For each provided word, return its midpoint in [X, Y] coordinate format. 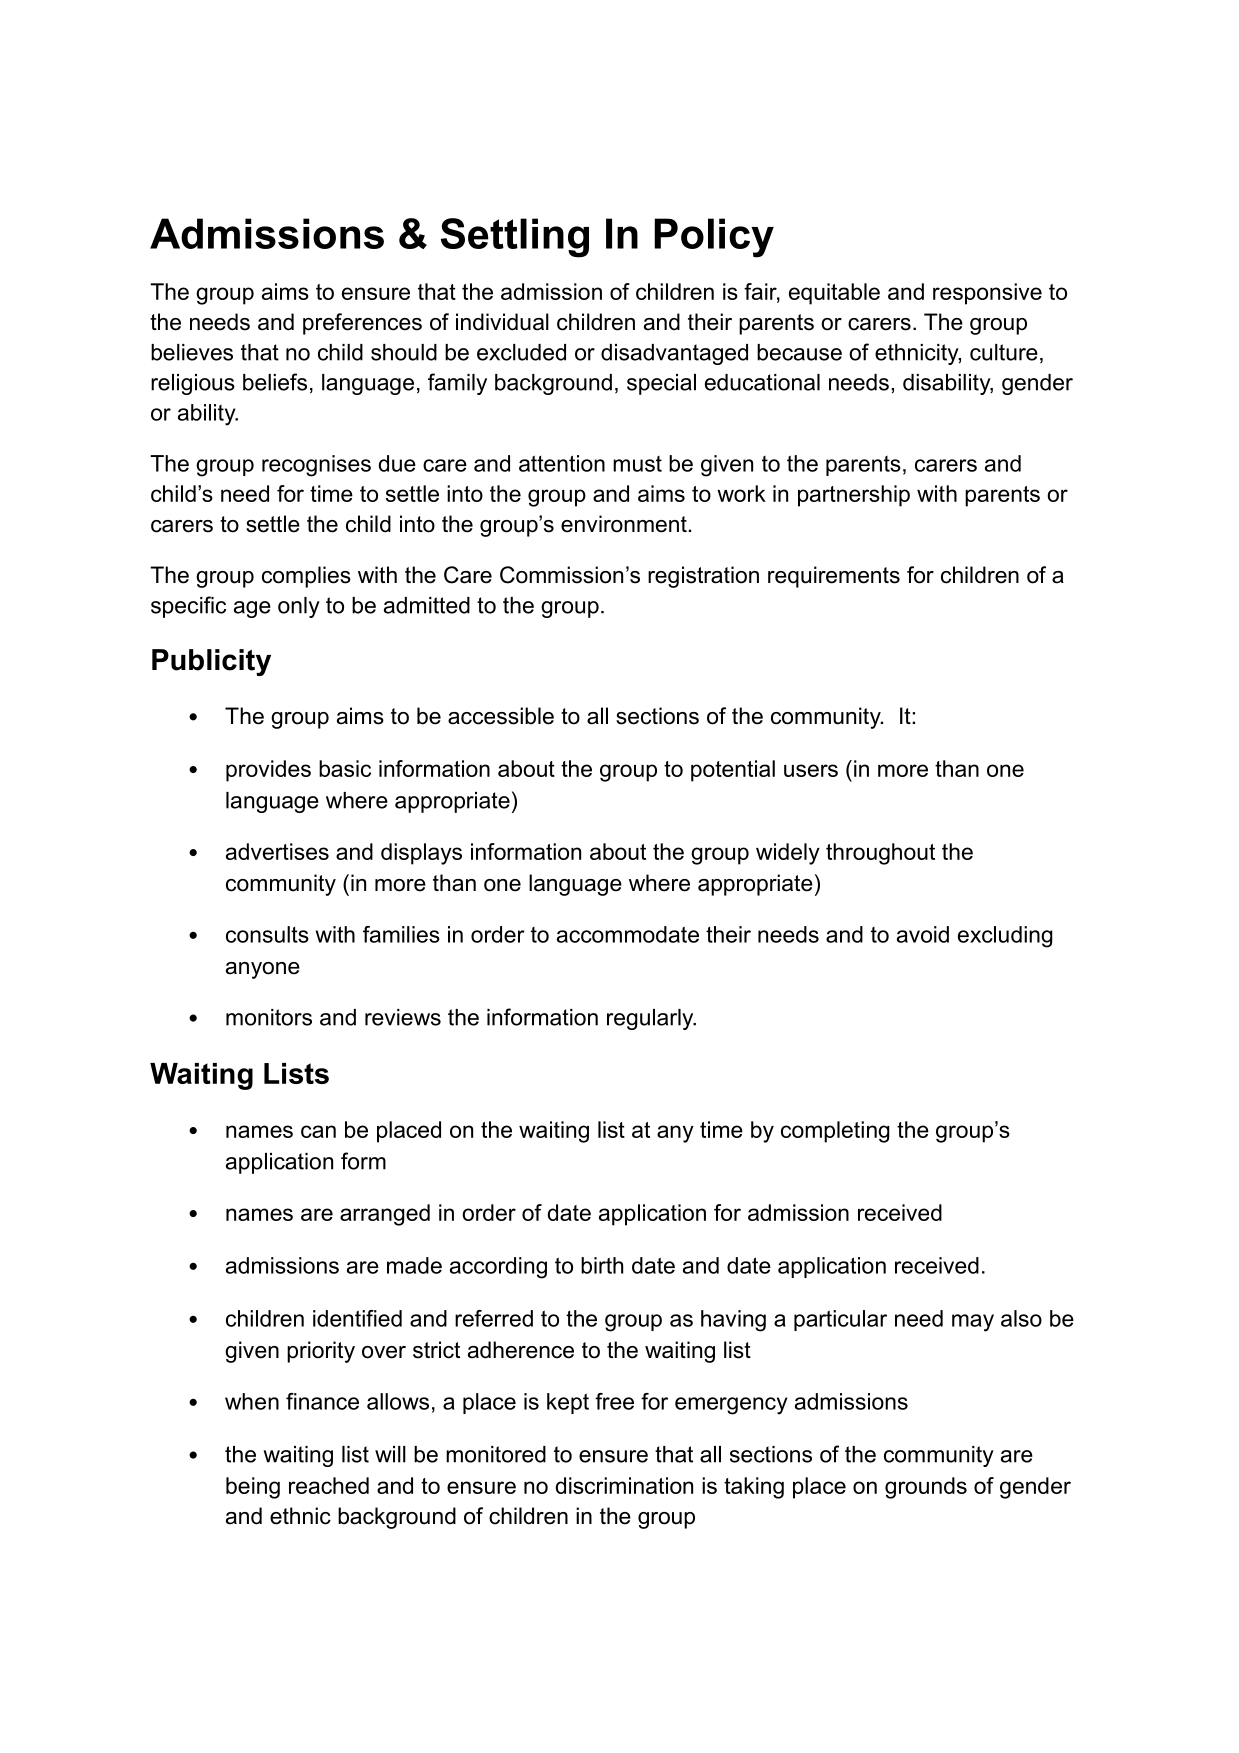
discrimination [624, 1485]
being [253, 1488]
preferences [362, 324]
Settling [515, 238]
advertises [277, 851]
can [318, 1131]
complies [306, 577]
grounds [926, 1488]
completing [835, 1132]
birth [602, 1265]
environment [624, 524]
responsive [987, 294]
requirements [834, 577]
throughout [880, 854]
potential [733, 771]
